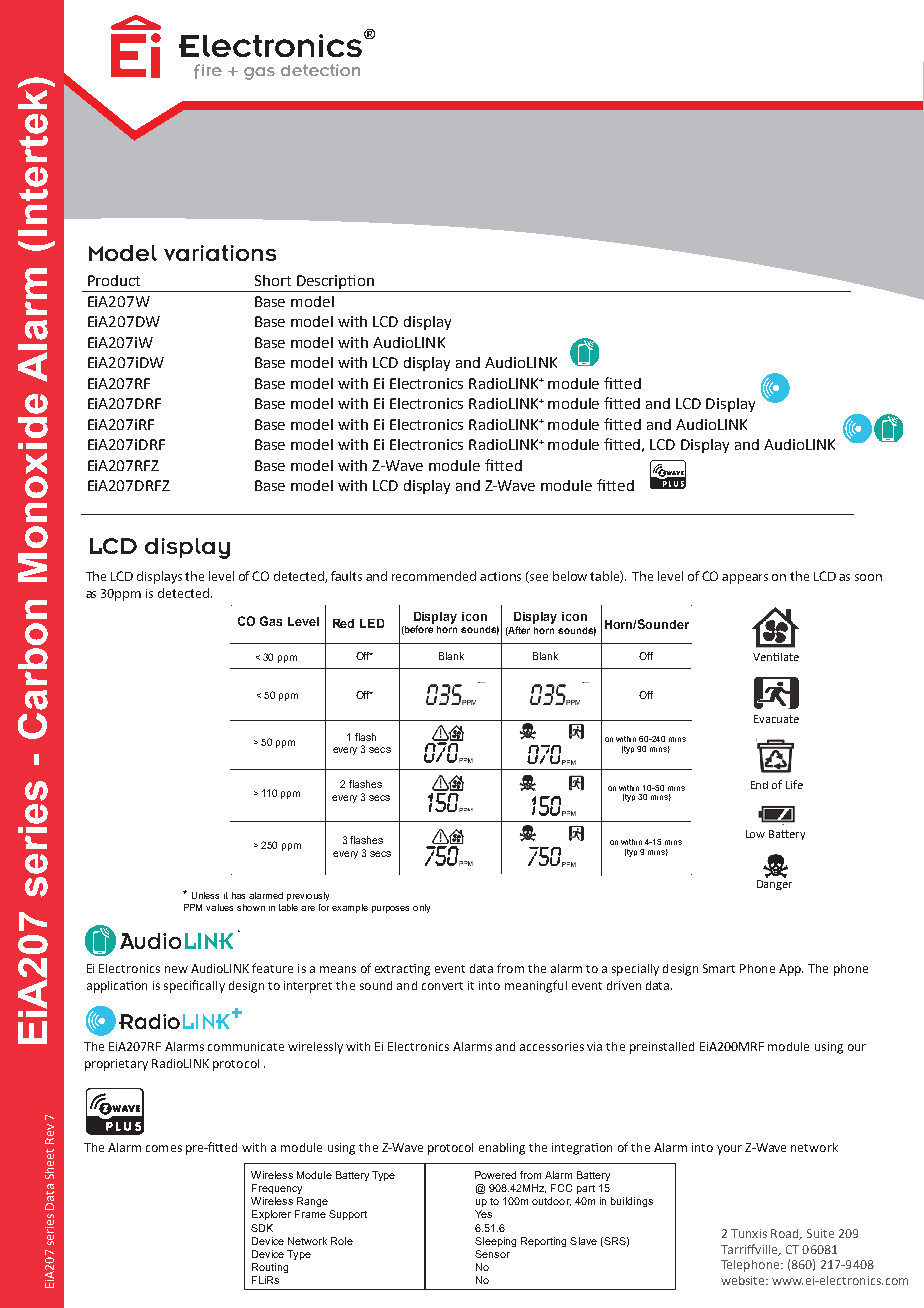  Describe the element at coordinates (273, 280) in the document. I see `Short` at that location.
